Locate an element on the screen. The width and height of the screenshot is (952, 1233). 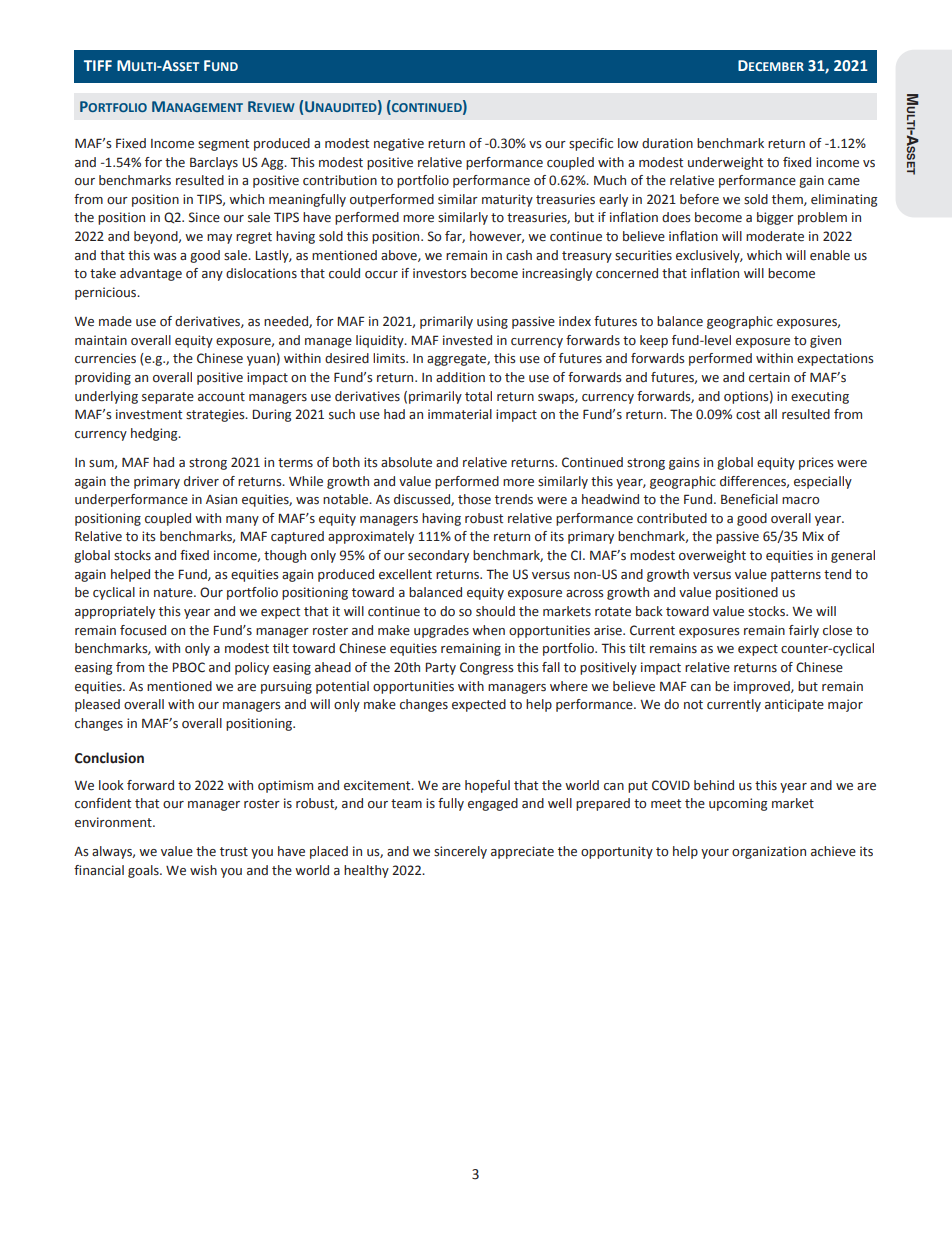
negative is located at coordinates (399, 144).
